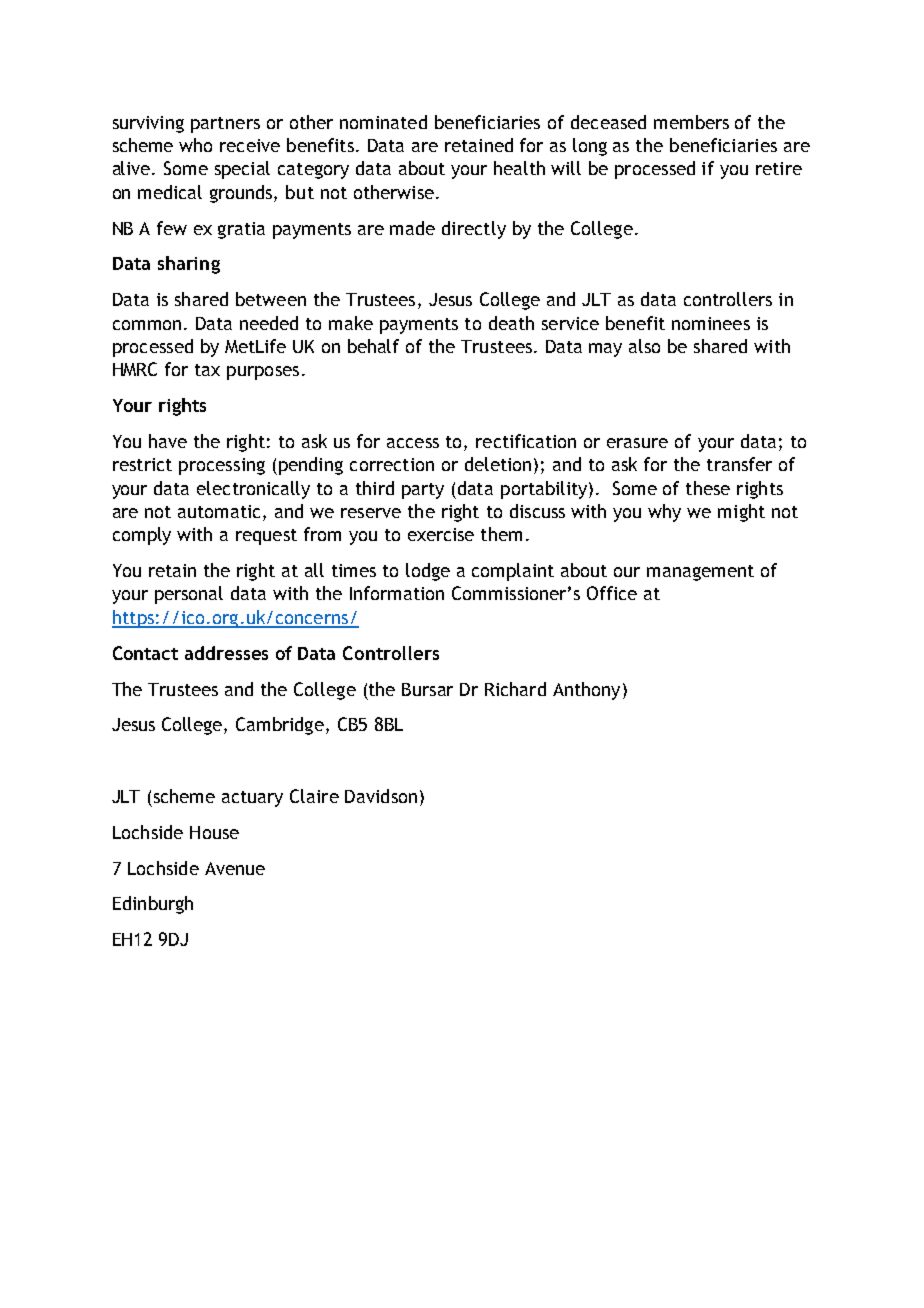 The image size is (924, 1308). What do you see at coordinates (586, 691) in the document?
I see `Anthony` at bounding box center [586, 691].
